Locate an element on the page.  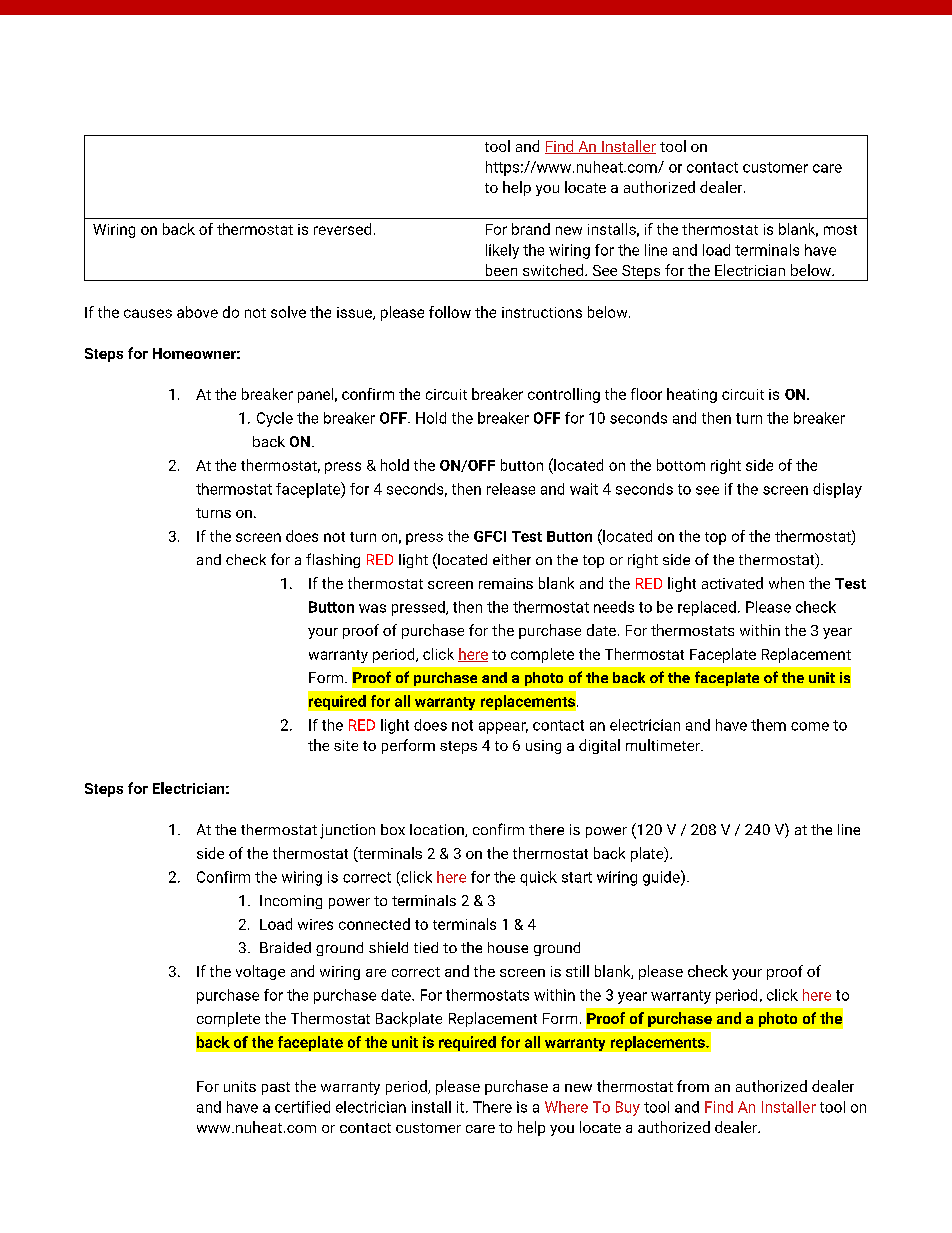
start is located at coordinates (577, 877).
